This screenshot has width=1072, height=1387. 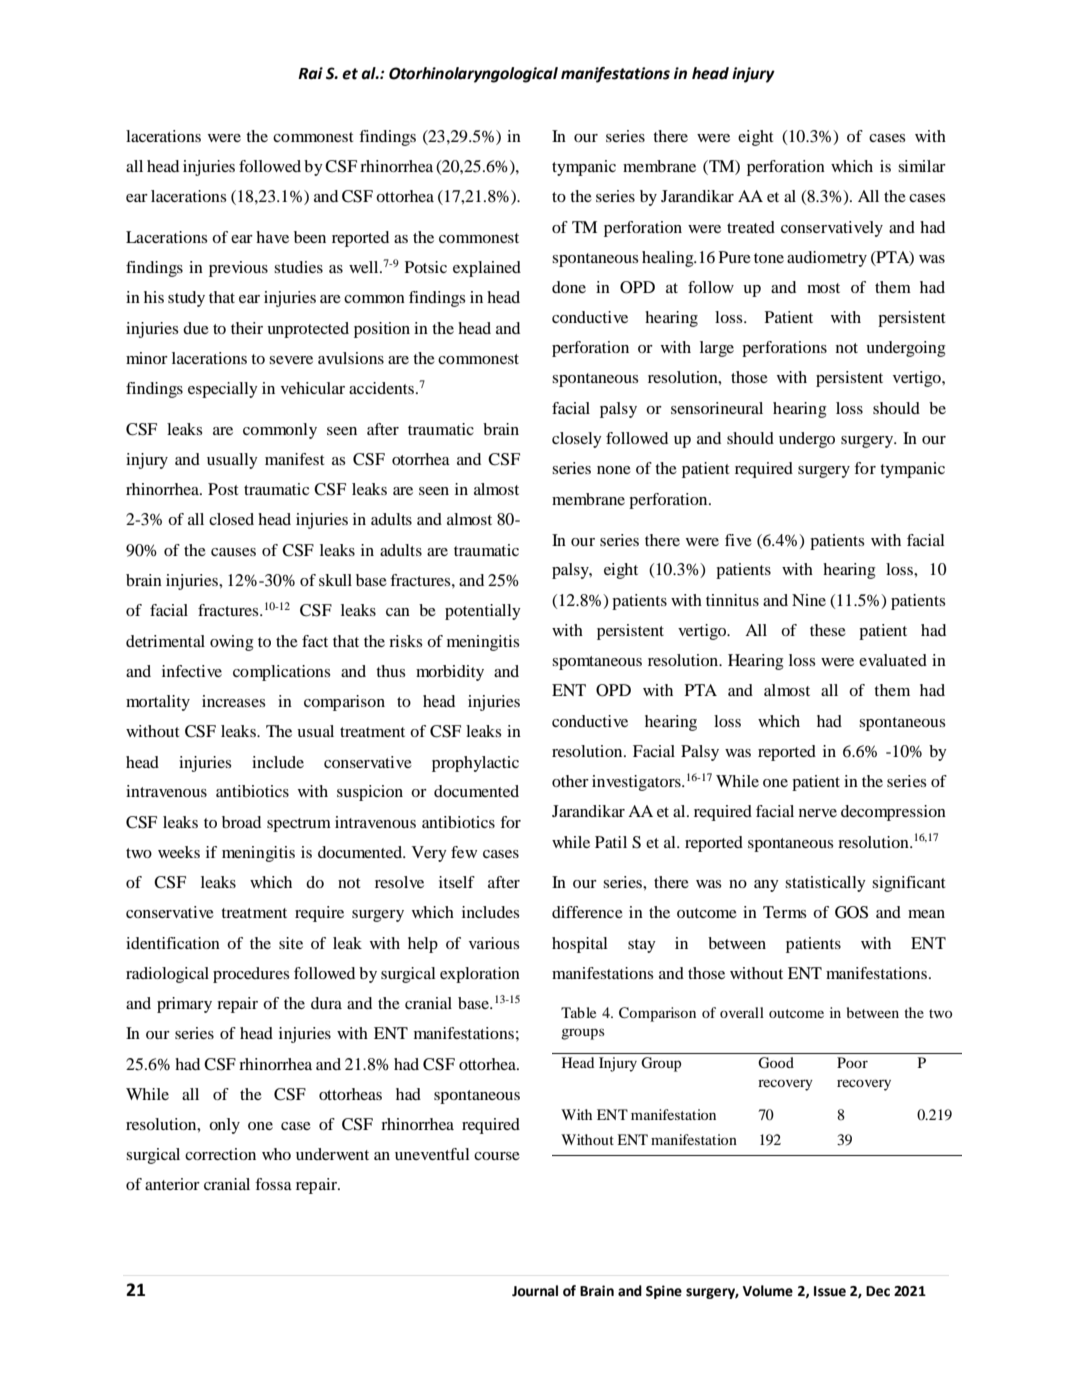 What do you see at coordinates (273, 1184) in the screenshot?
I see `fossa` at bounding box center [273, 1184].
